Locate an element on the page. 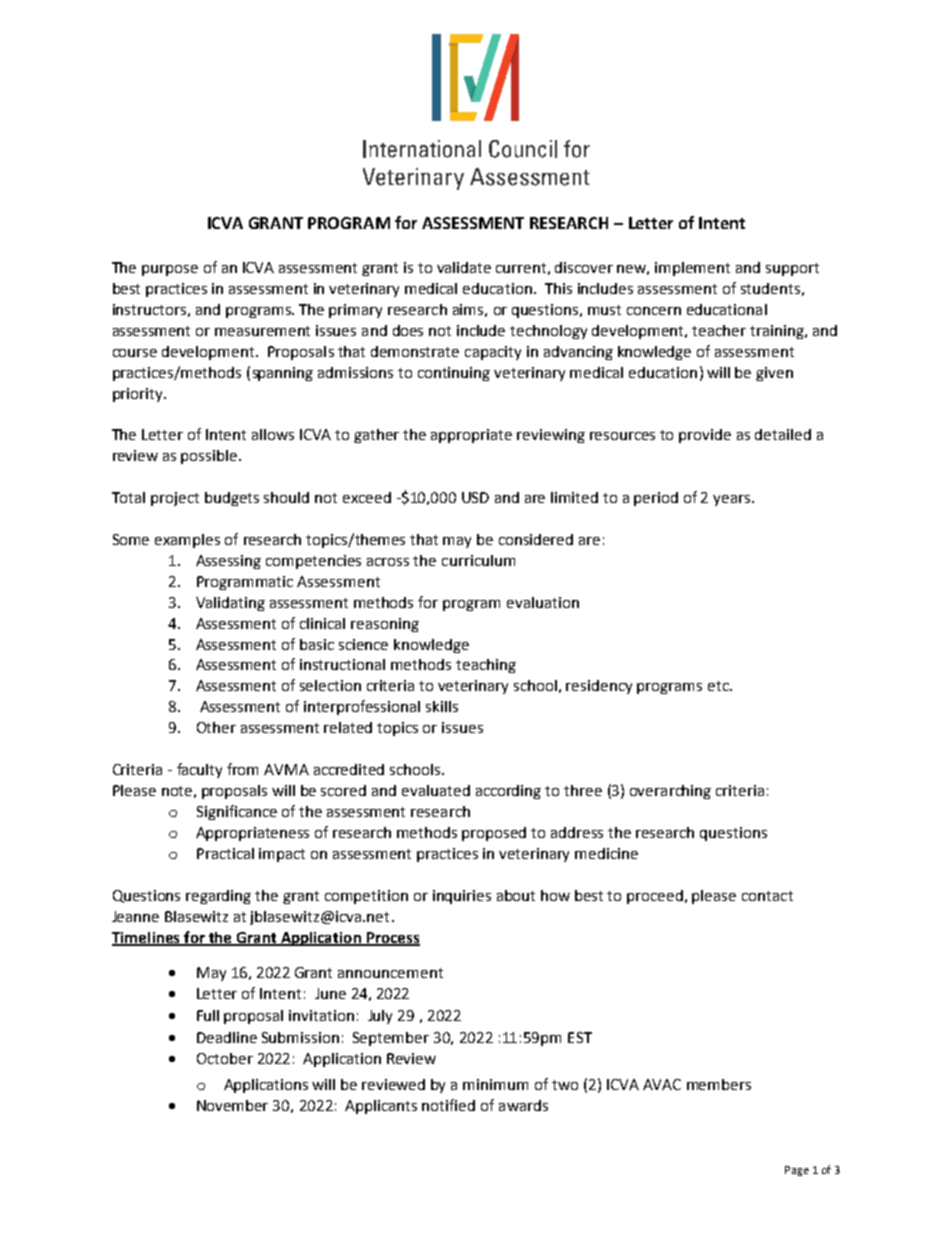  notified is located at coordinates (448, 1105).
